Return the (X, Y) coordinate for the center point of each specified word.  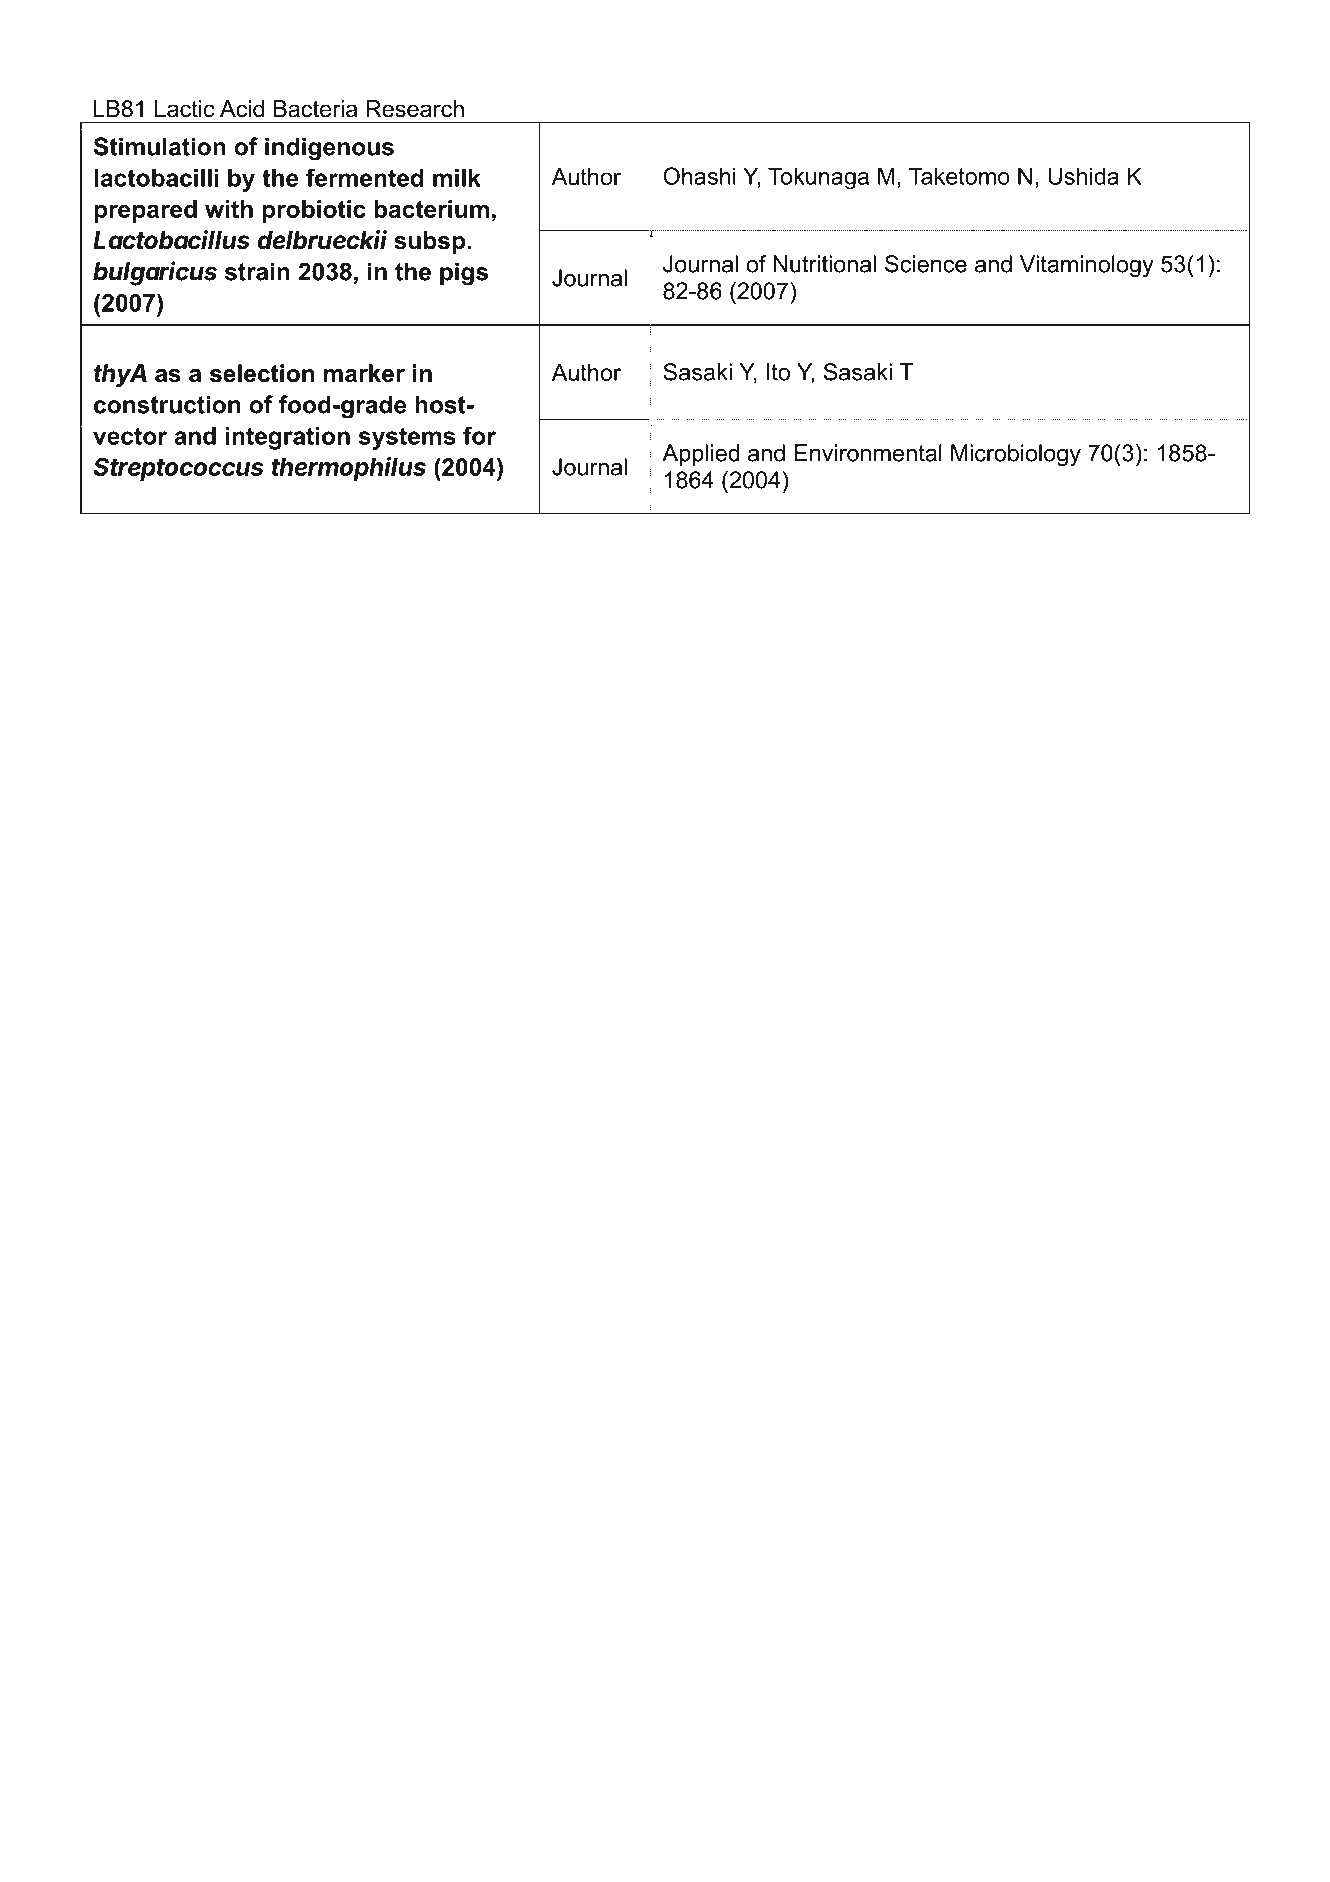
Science (926, 264)
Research (415, 109)
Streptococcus (178, 469)
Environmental (868, 453)
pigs (464, 274)
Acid (242, 109)
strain (257, 271)
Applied (700, 455)
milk (457, 178)
